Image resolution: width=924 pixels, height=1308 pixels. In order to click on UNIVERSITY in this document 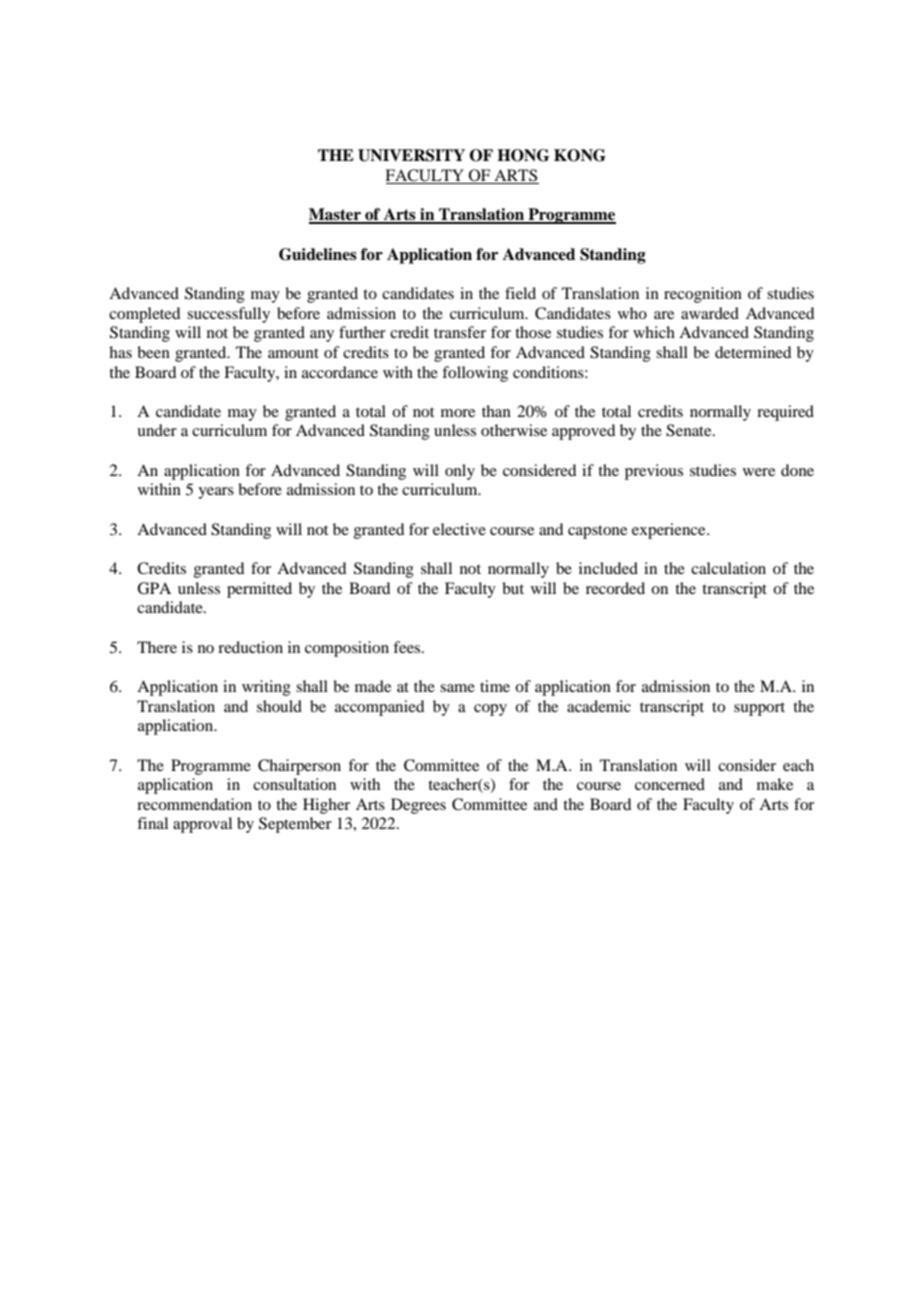, I will do `click(411, 155)`.
